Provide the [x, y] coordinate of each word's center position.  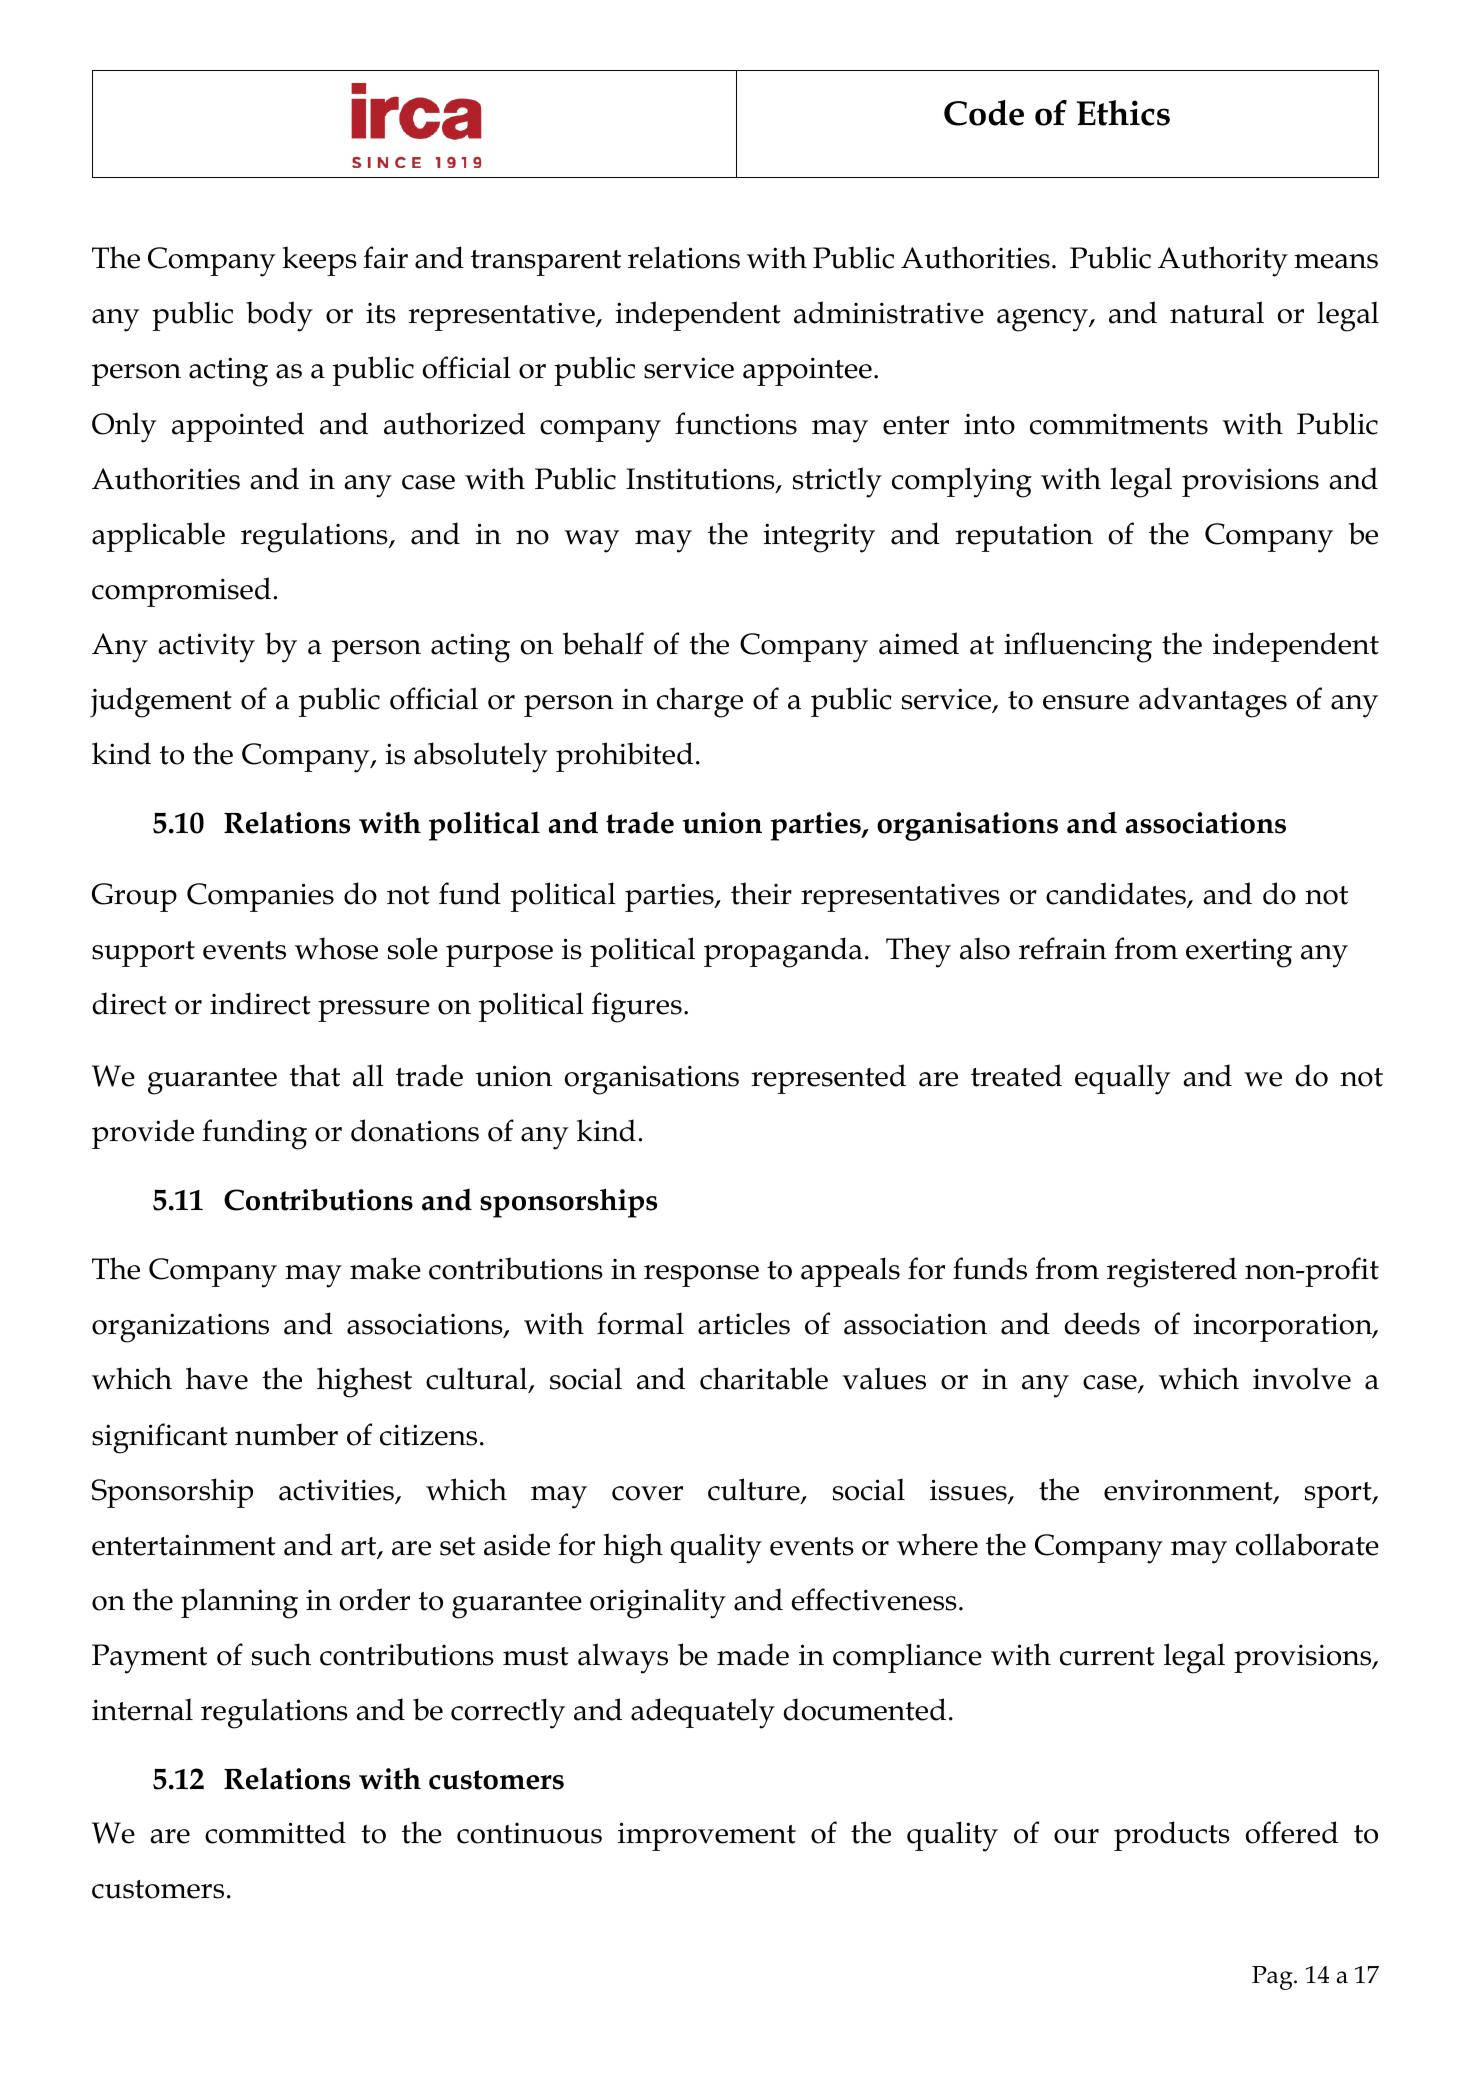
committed [275, 1832]
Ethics [1123, 113]
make [385, 1268]
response [701, 1276]
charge [700, 702]
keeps [319, 261]
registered [1172, 1272]
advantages [1213, 702]
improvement [707, 1836]
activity [206, 648]
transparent [546, 263]
